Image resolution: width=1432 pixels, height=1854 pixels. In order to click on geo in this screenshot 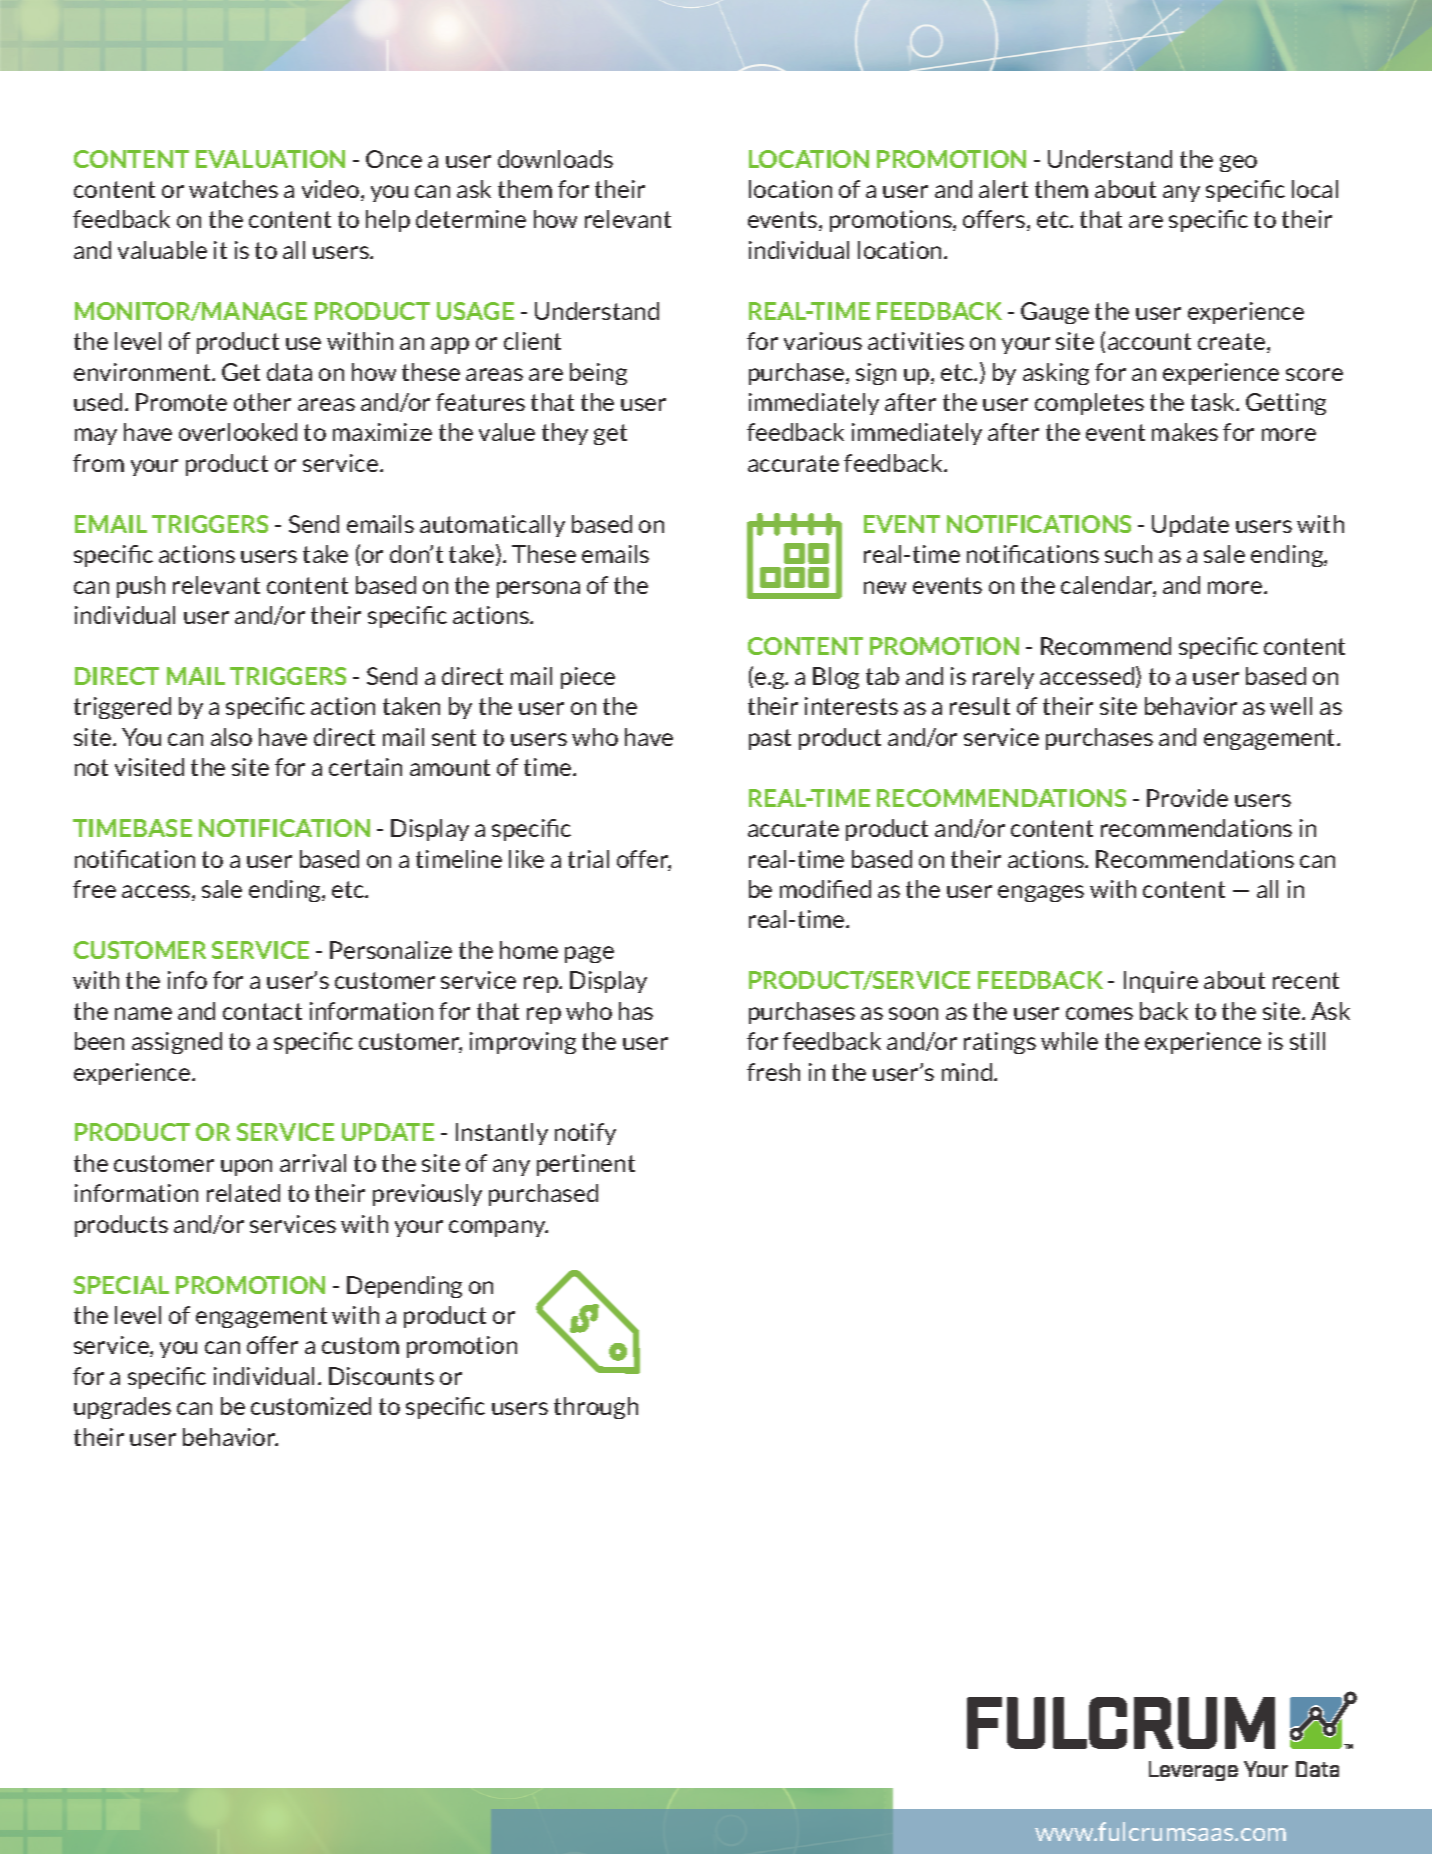, I will do `click(1238, 163)`.
